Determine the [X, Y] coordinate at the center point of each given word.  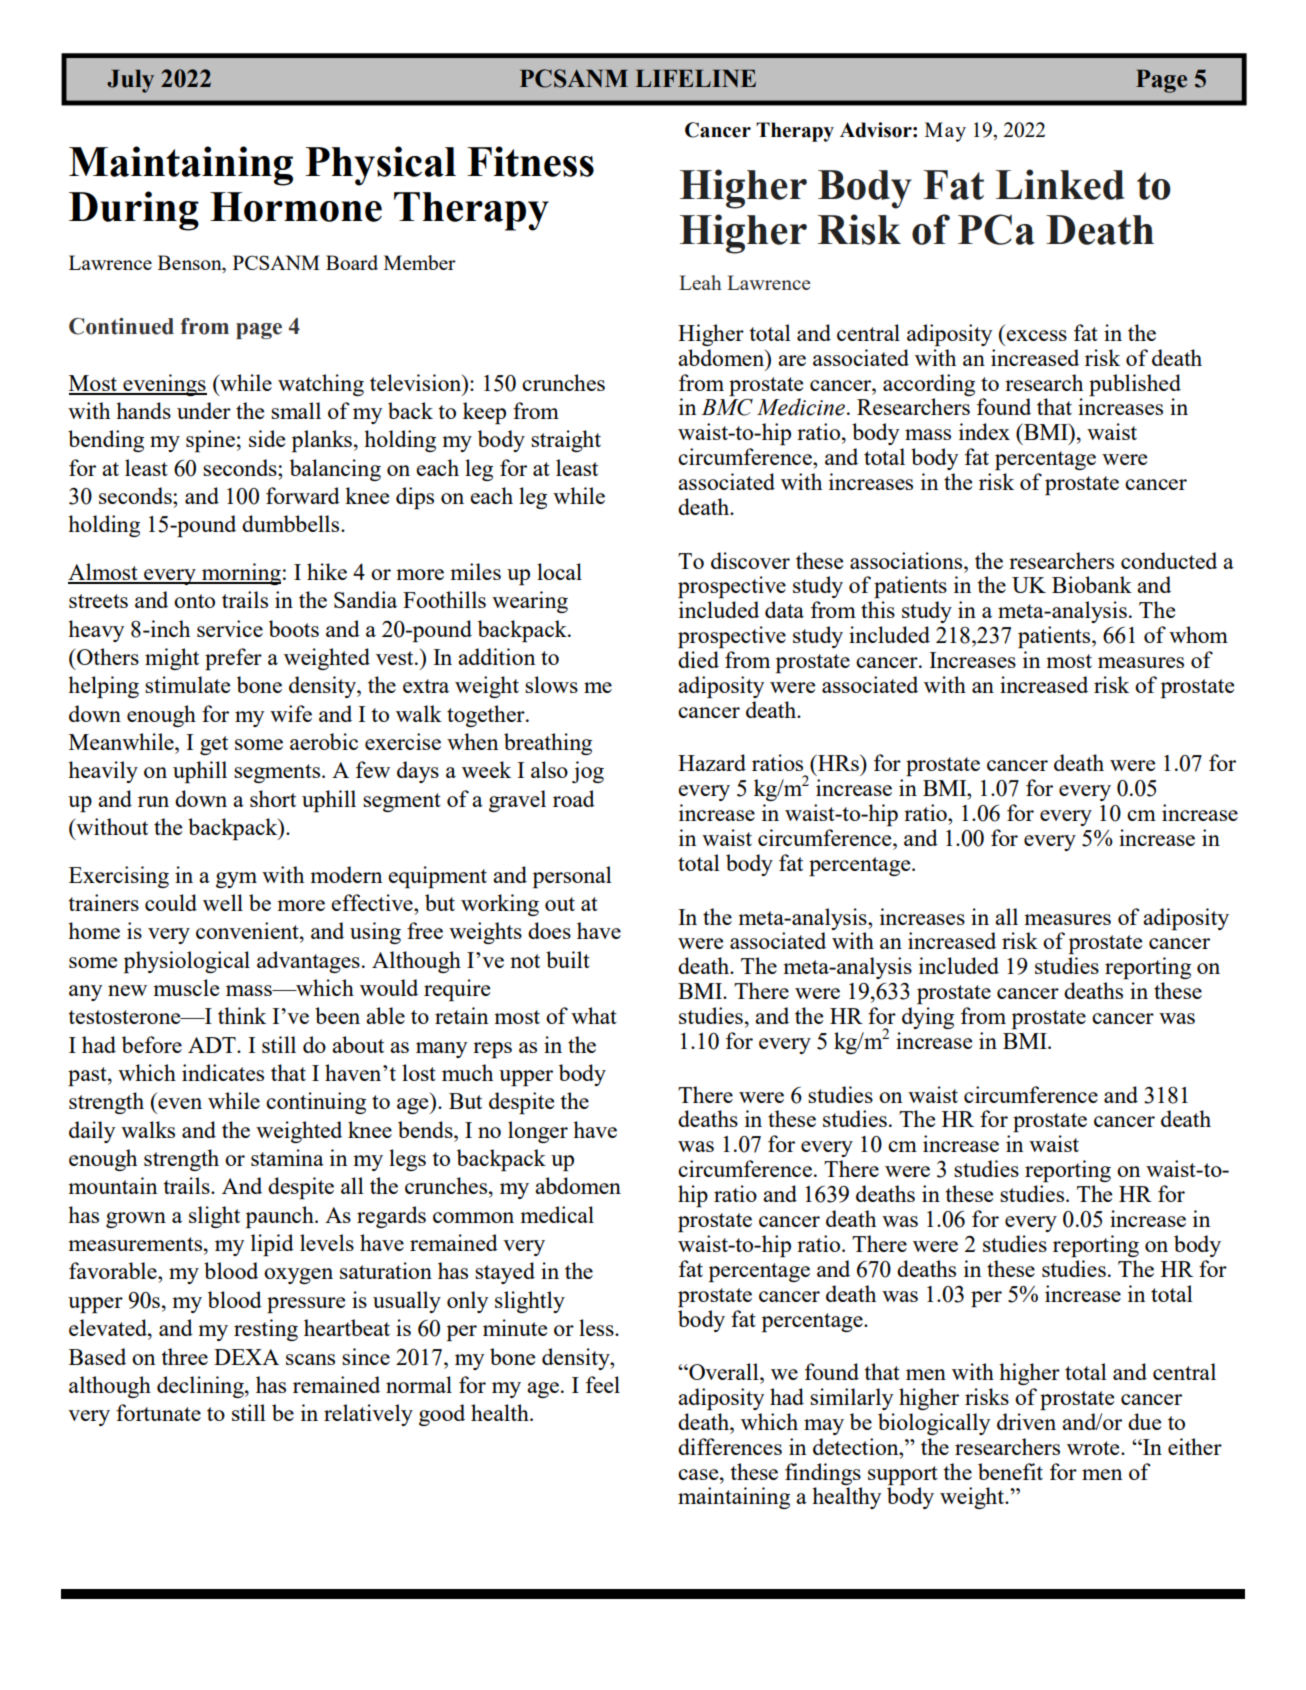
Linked [1060, 184]
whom [1198, 634]
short [273, 798]
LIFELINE [696, 78]
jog [588, 772]
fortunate [158, 1412]
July [130, 81]
